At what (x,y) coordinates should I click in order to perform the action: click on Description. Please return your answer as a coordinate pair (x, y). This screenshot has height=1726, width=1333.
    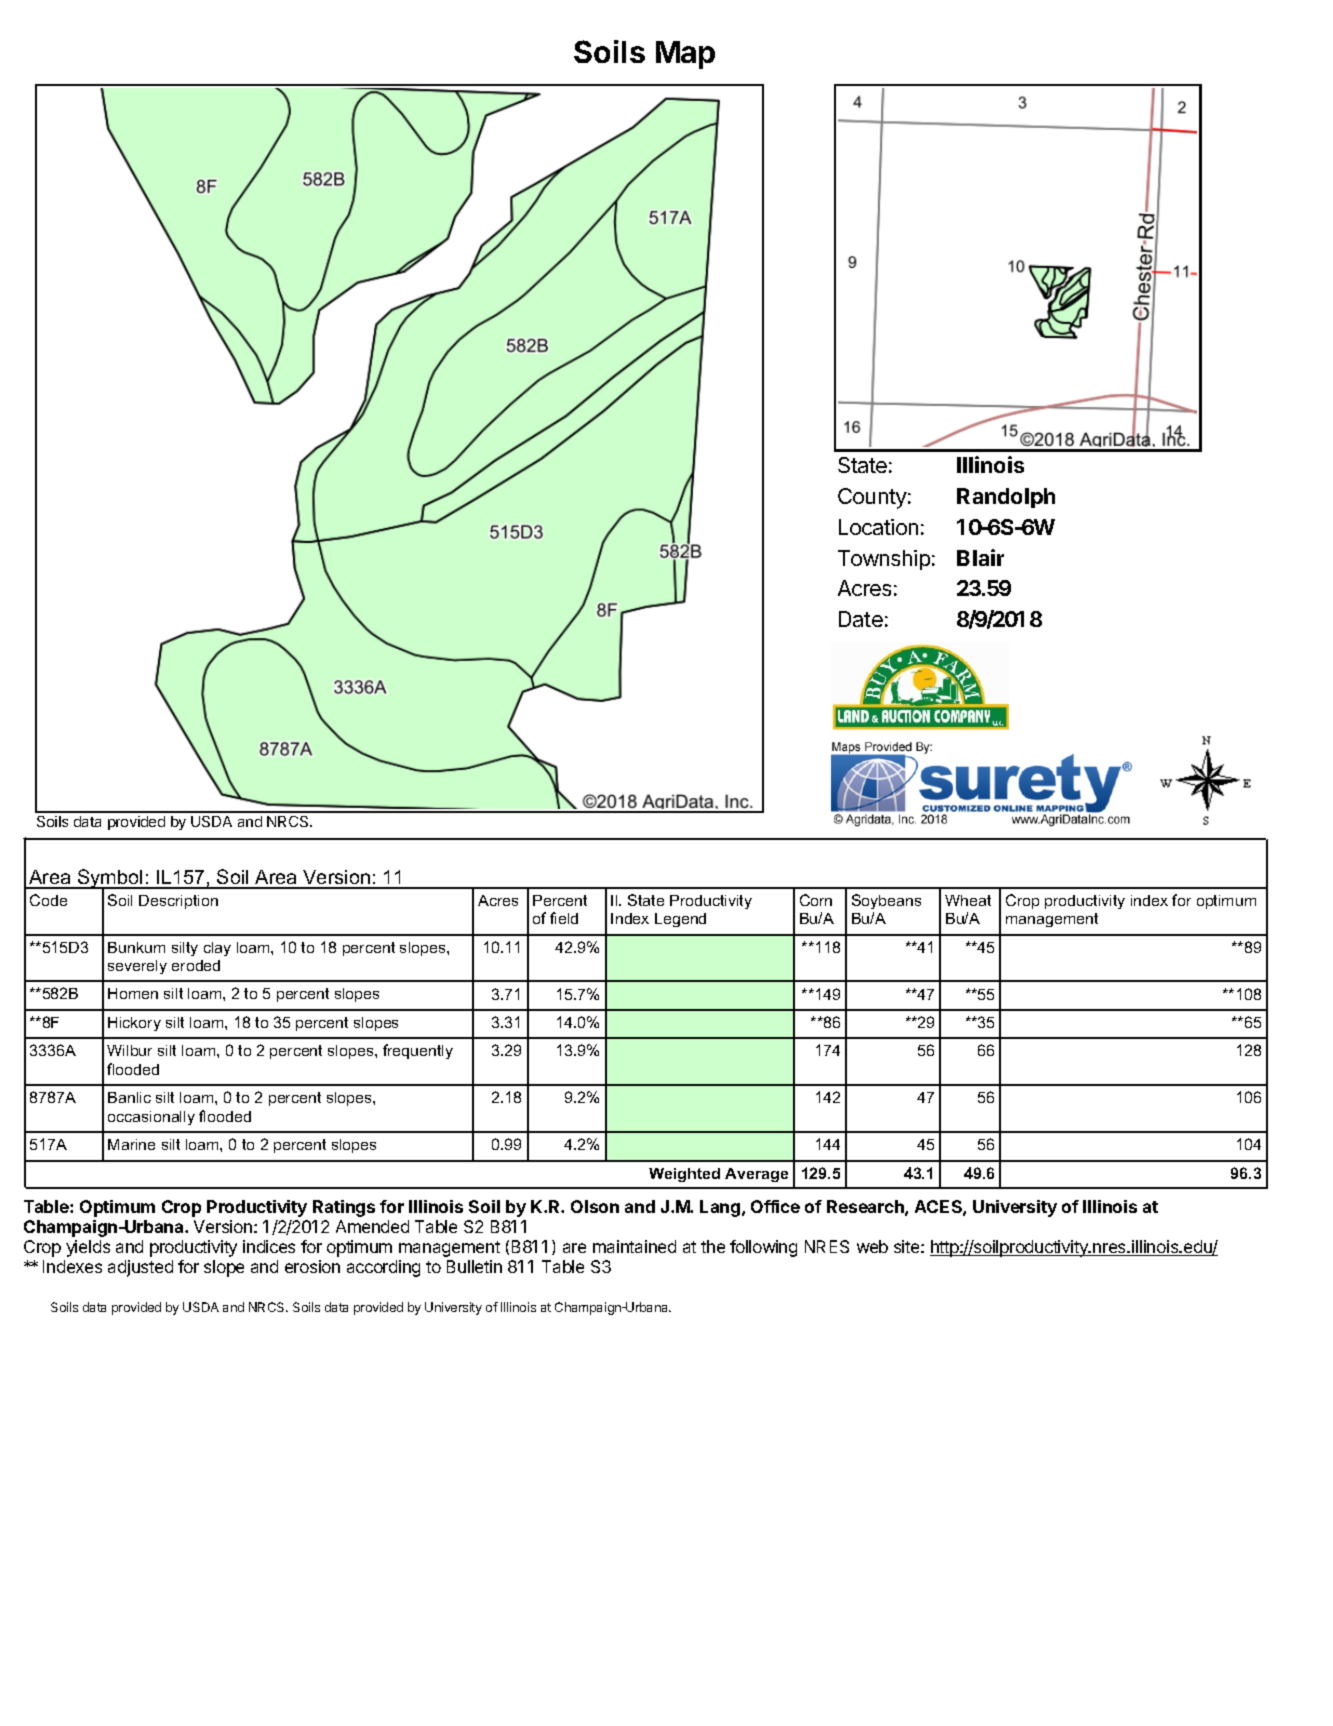
    Looking at the image, I should click on (178, 902).
